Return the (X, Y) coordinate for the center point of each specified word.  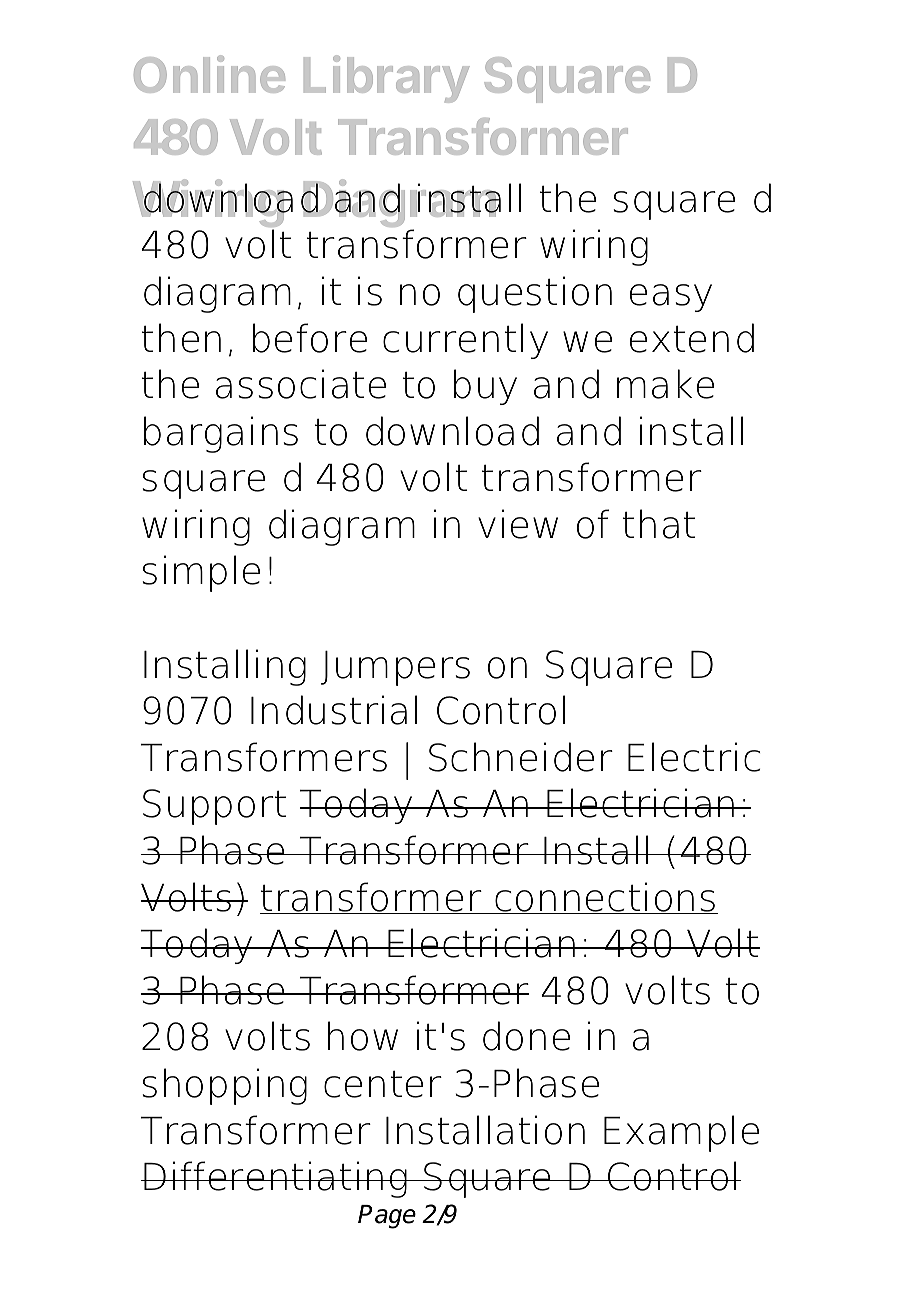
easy (671, 298)
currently (465, 341)
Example (681, 1133)
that (659, 524)
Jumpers (395, 668)
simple (201, 573)
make (665, 384)
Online (209, 74)
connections (605, 898)
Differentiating (276, 1179)
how (363, 1036)
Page (387, 1217)
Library (387, 79)
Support (214, 807)
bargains (221, 434)
